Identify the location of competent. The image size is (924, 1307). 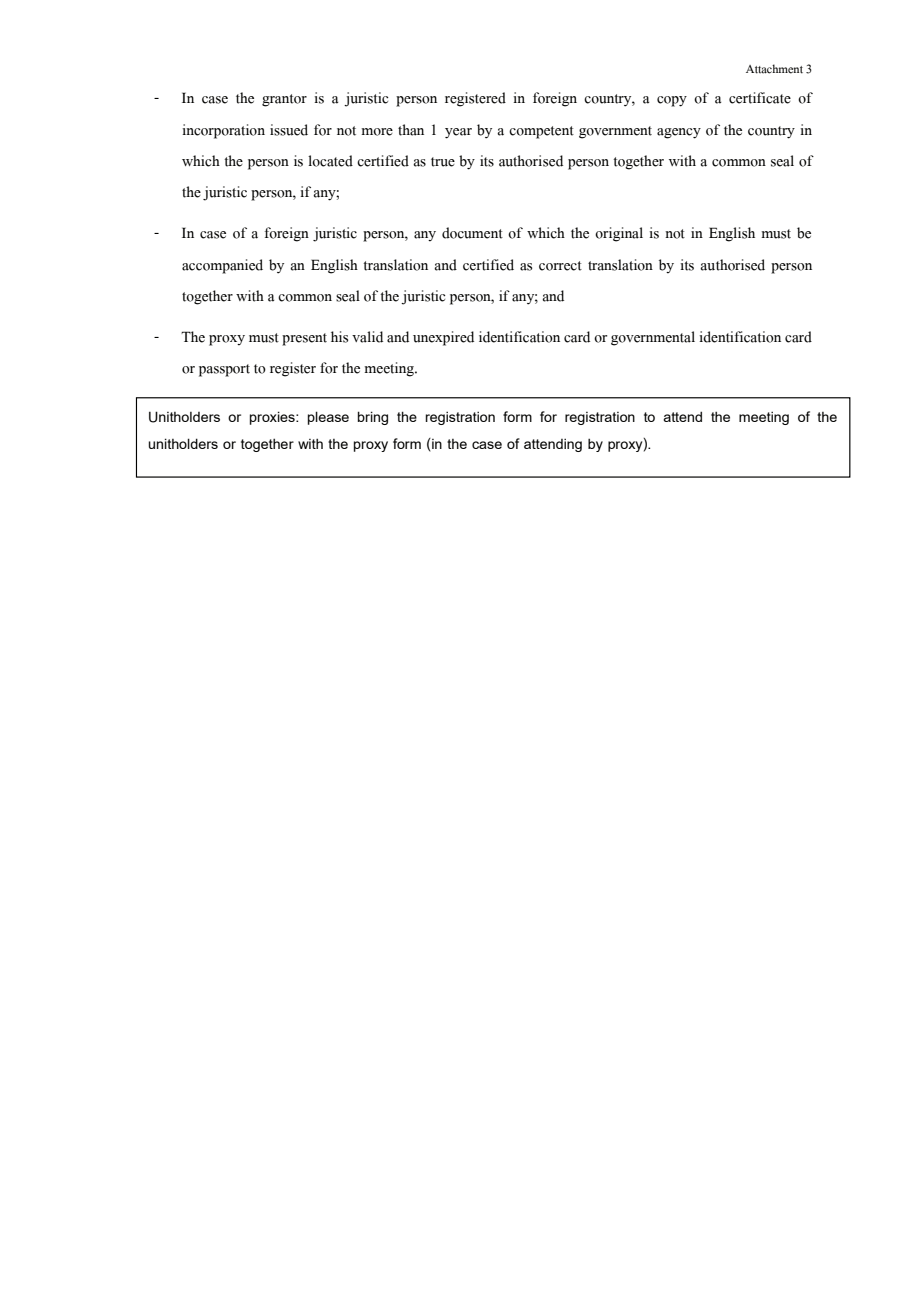
(541, 132).
